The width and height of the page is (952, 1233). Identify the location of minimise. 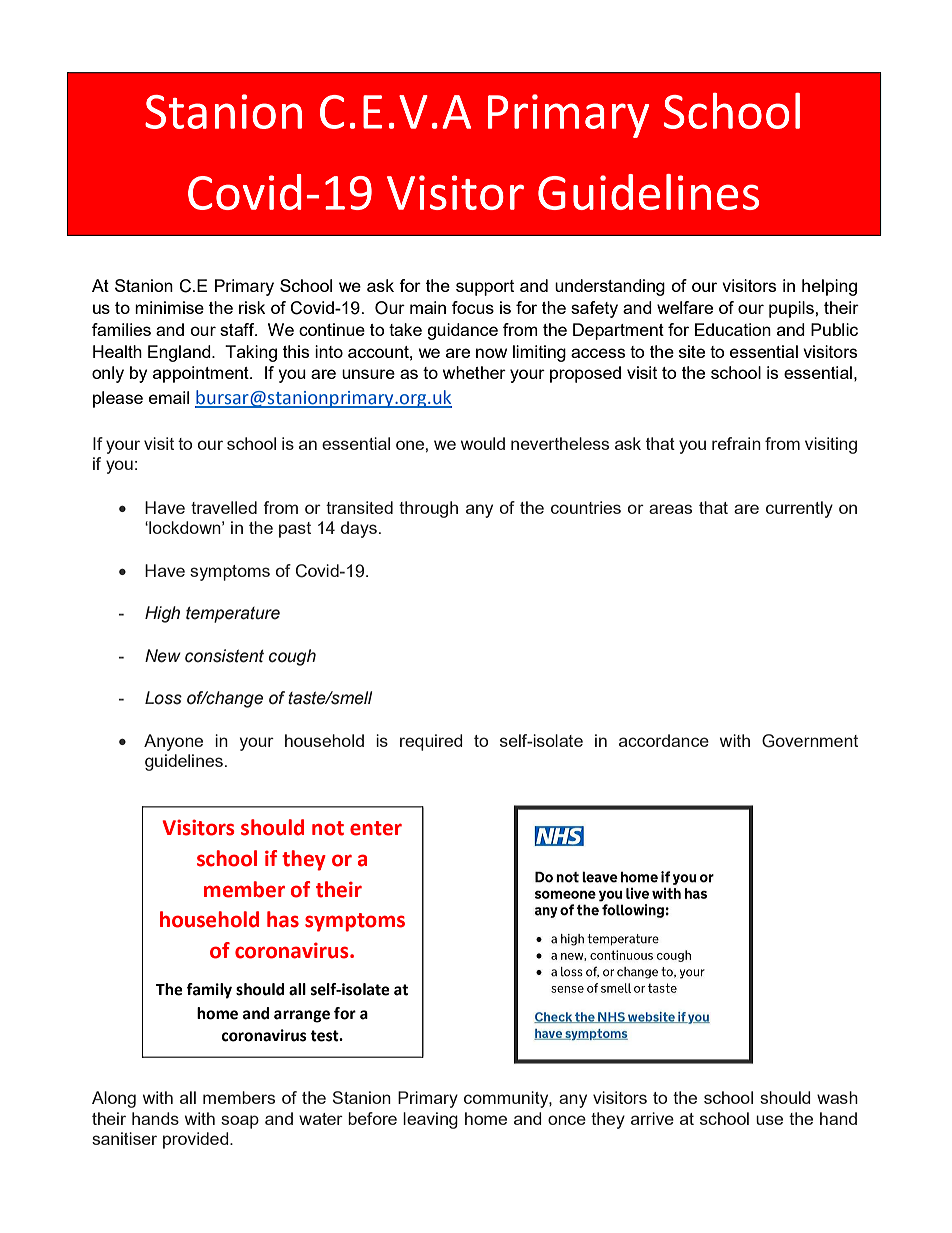
(169, 307).
